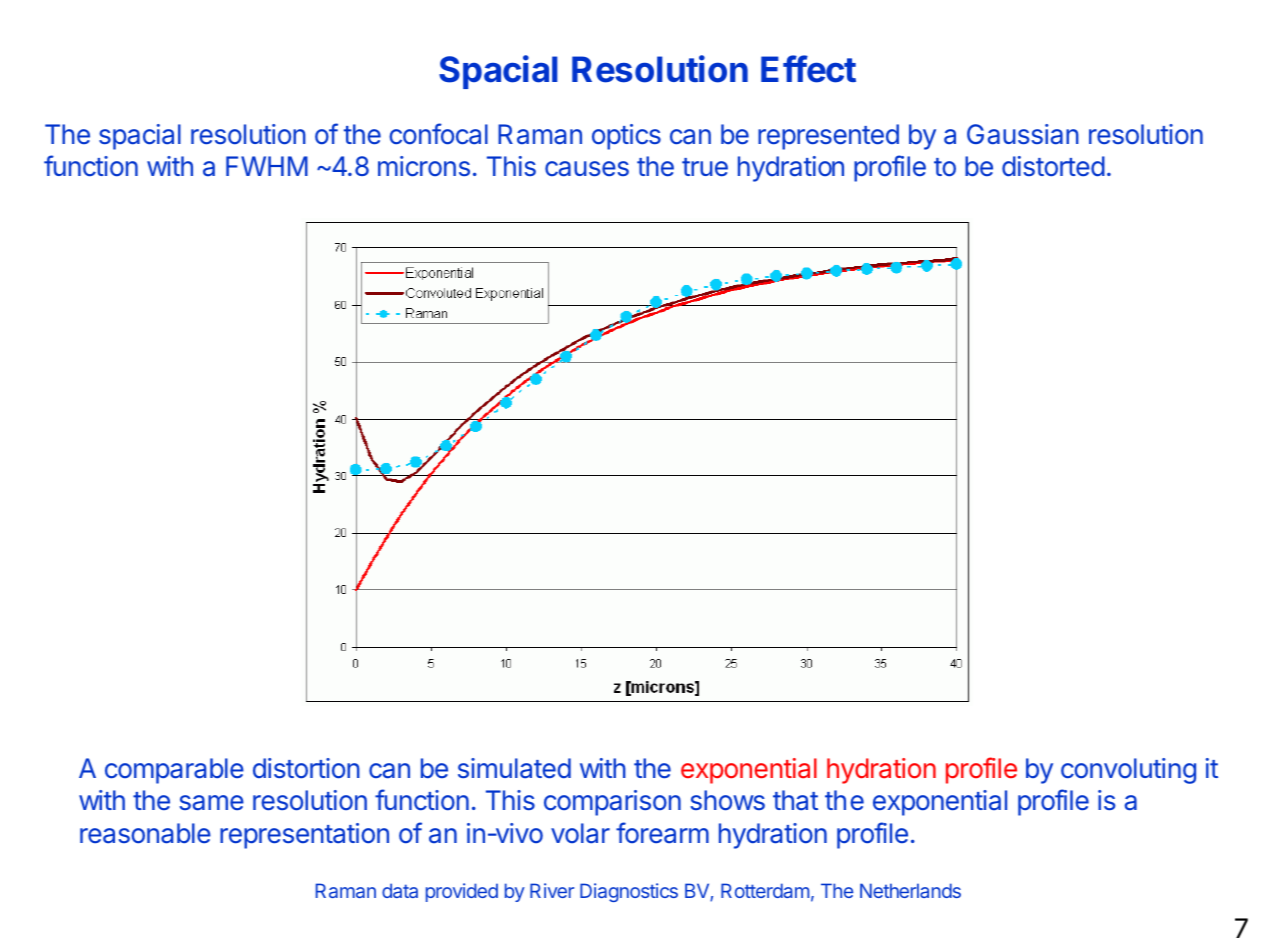 This screenshot has width=1270, height=952. What do you see at coordinates (808, 69) in the screenshot?
I see `Effect` at bounding box center [808, 69].
